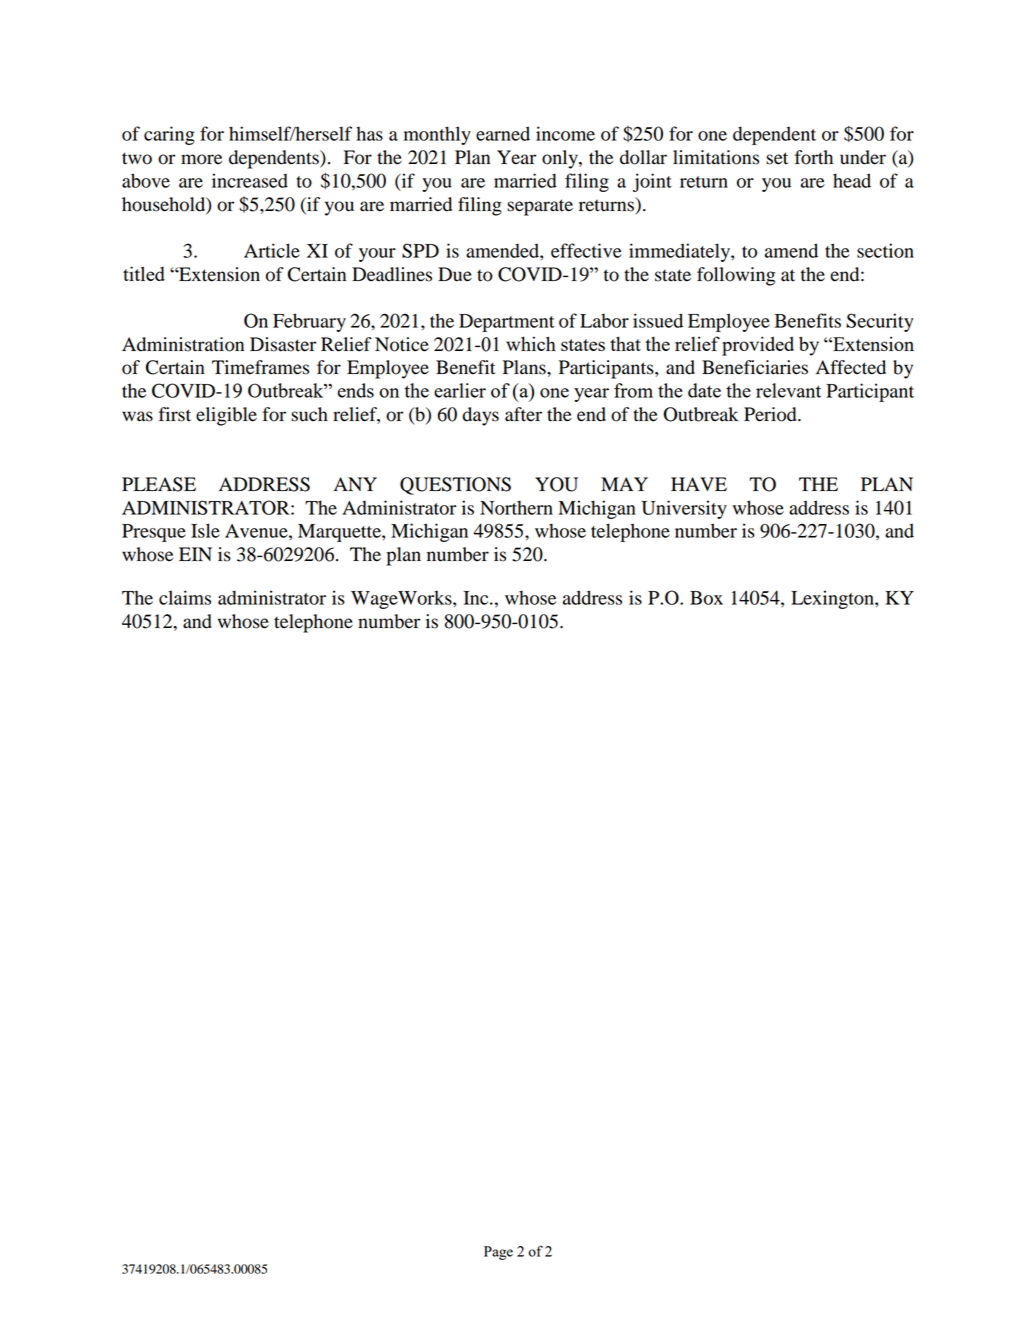 The width and height of the document is (1036, 1340). Describe the element at coordinates (503, 133) in the document. I see `earned` at that location.
